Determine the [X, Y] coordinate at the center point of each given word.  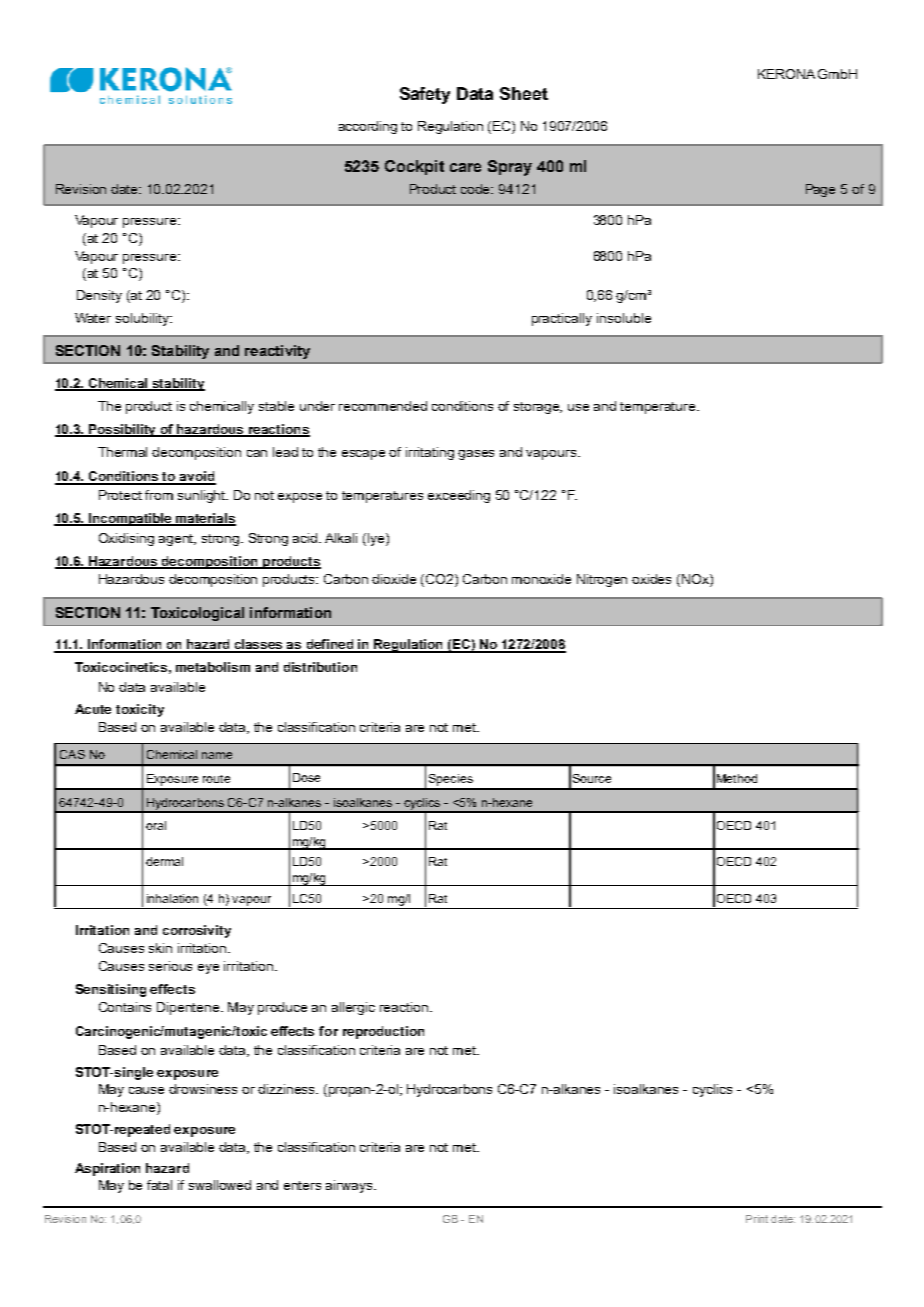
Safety [425, 95]
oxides [651, 579]
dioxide [394, 579]
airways [350, 1186]
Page [820, 190]
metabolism [213, 667]
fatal [159, 1185]
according [368, 127]
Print [757, 1219]
